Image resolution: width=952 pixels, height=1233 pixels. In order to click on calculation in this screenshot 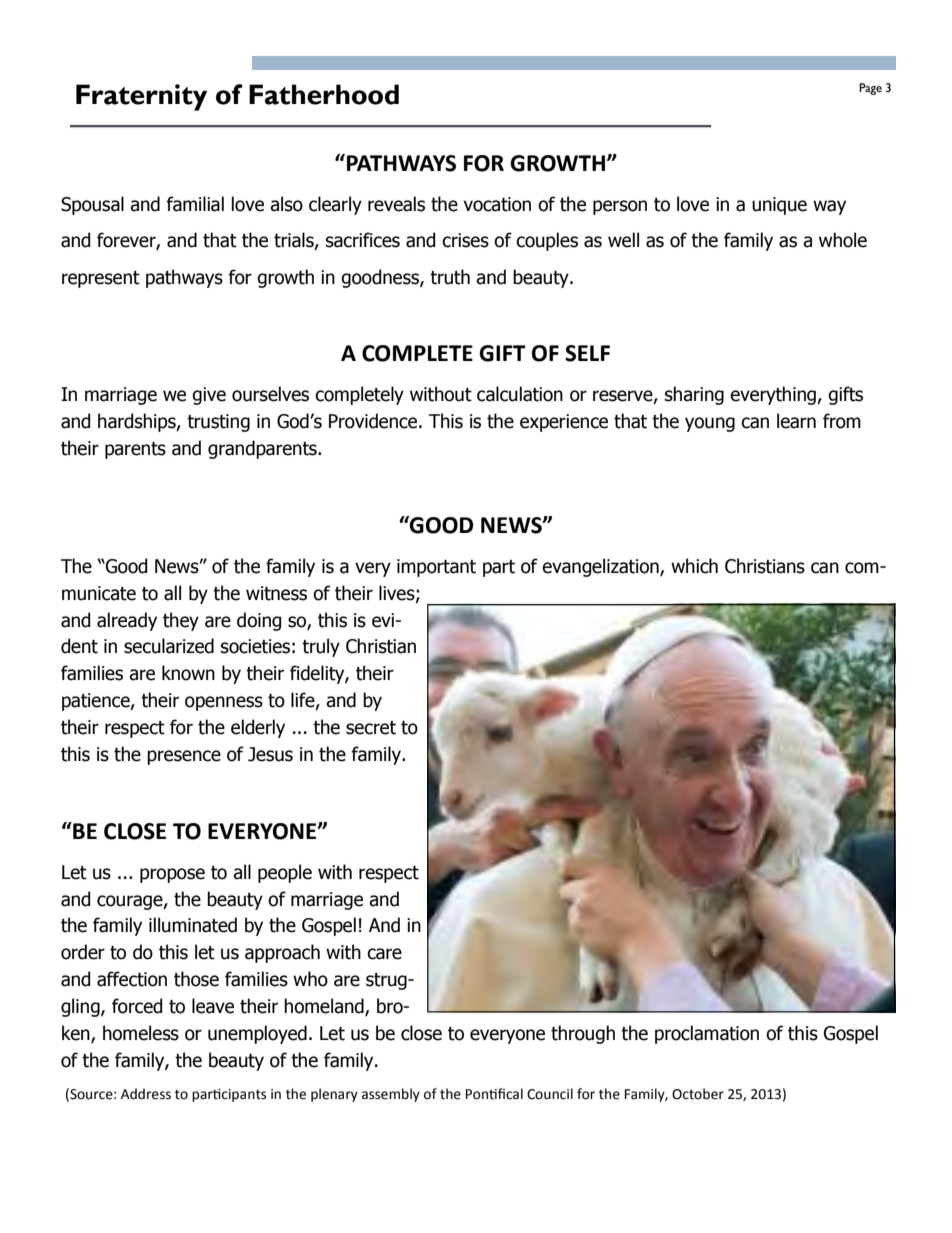, I will do `click(520, 394)`.
